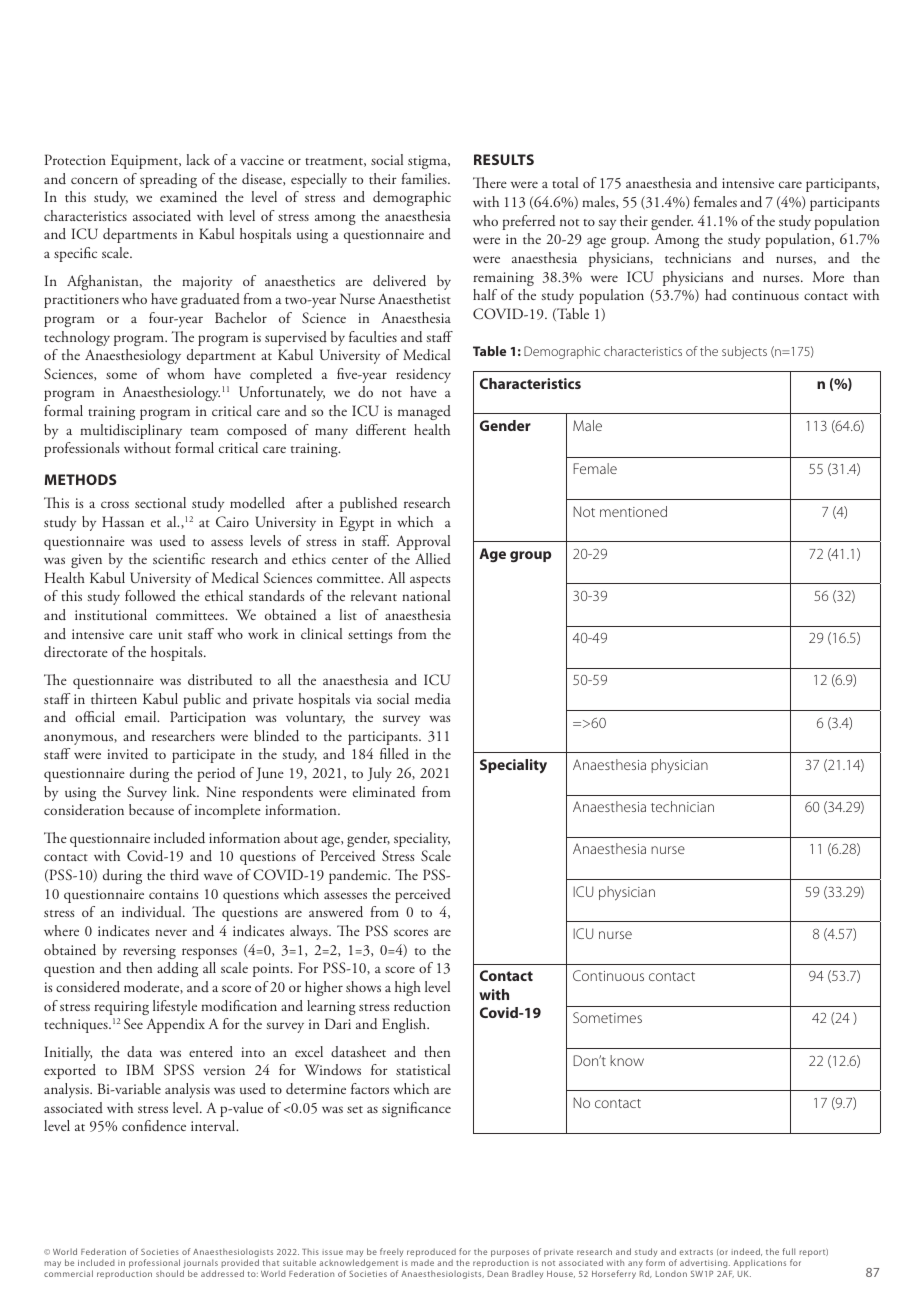 This screenshot has height=1308, width=924. What do you see at coordinates (170, 1273) in the screenshot?
I see `should` at bounding box center [170, 1273].
